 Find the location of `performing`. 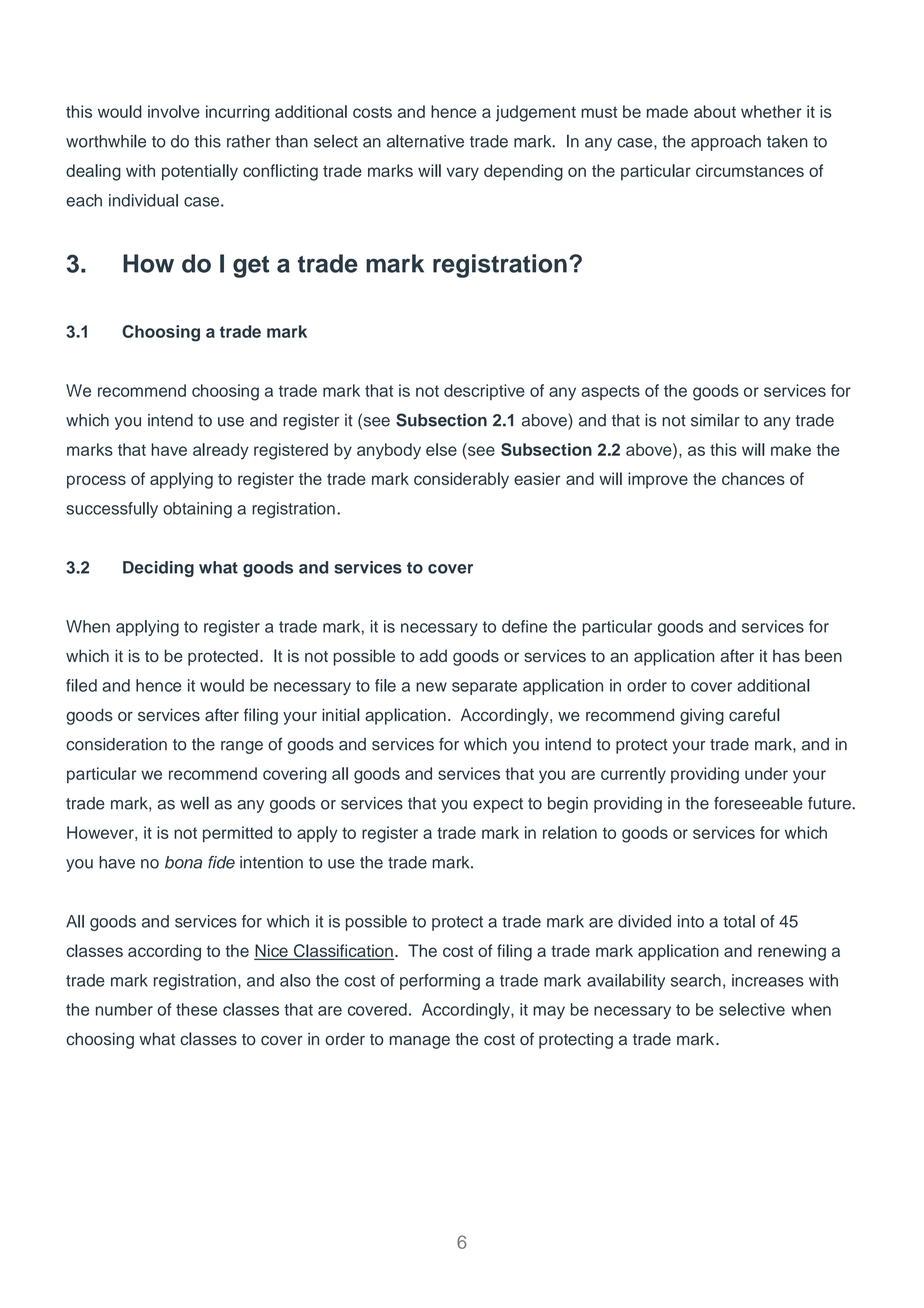

performing is located at coordinates (440, 982).
